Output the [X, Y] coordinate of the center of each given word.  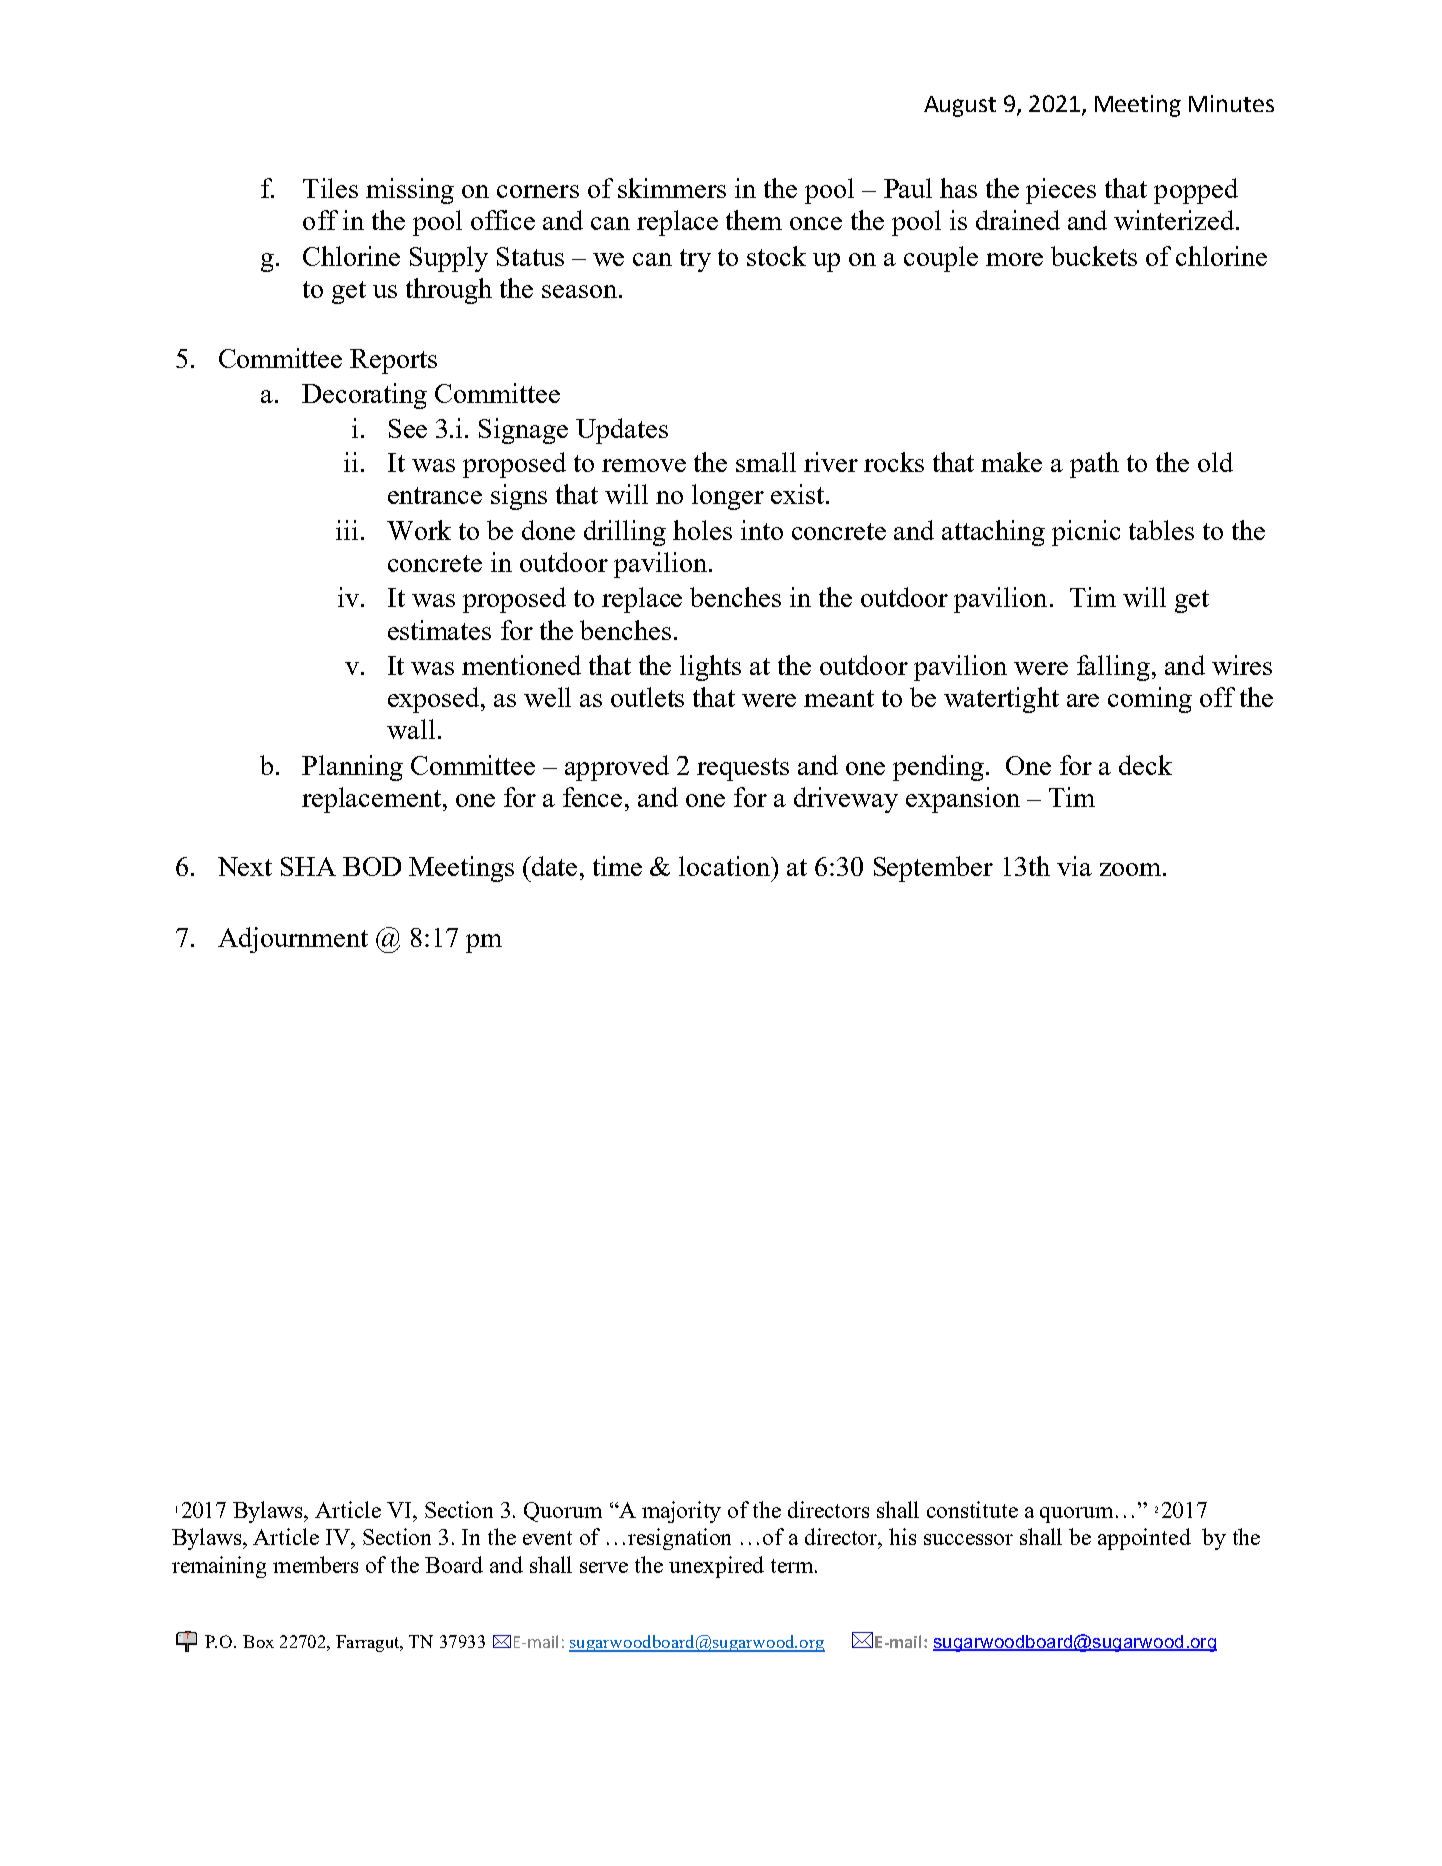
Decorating [364, 396]
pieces [1061, 191]
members [315, 1564]
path [1094, 465]
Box [258, 1641]
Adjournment [293, 940]
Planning [352, 768]
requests [743, 769]
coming [1150, 700]
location [726, 866]
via [1074, 866]
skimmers [672, 188]
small [766, 462]
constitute [972, 1509]
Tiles [330, 188]
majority [681, 1512]
